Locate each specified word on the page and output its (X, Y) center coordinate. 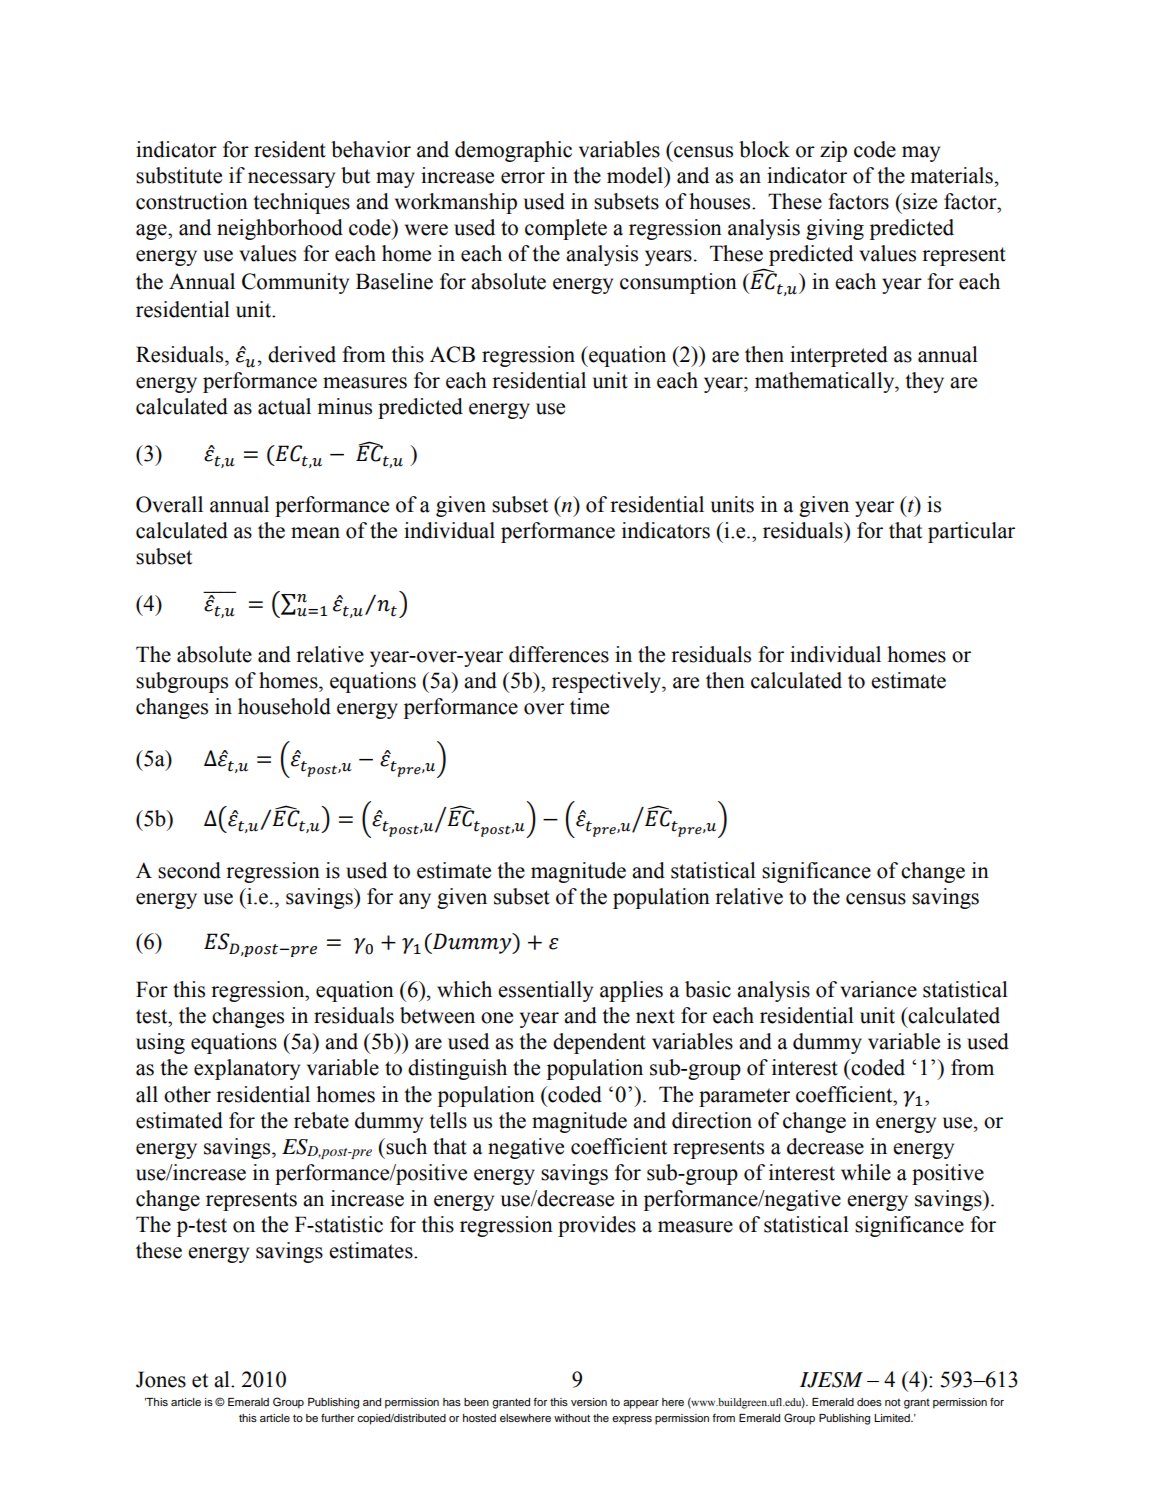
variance (878, 989)
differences (559, 654)
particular (971, 532)
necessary (291, 180)
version (589, 1402)
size (919, 201)
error (523, 178)
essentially (545, 991)
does (869, 1402)
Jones (161, 1379)
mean (315, 533)
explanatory (247, 1069)
